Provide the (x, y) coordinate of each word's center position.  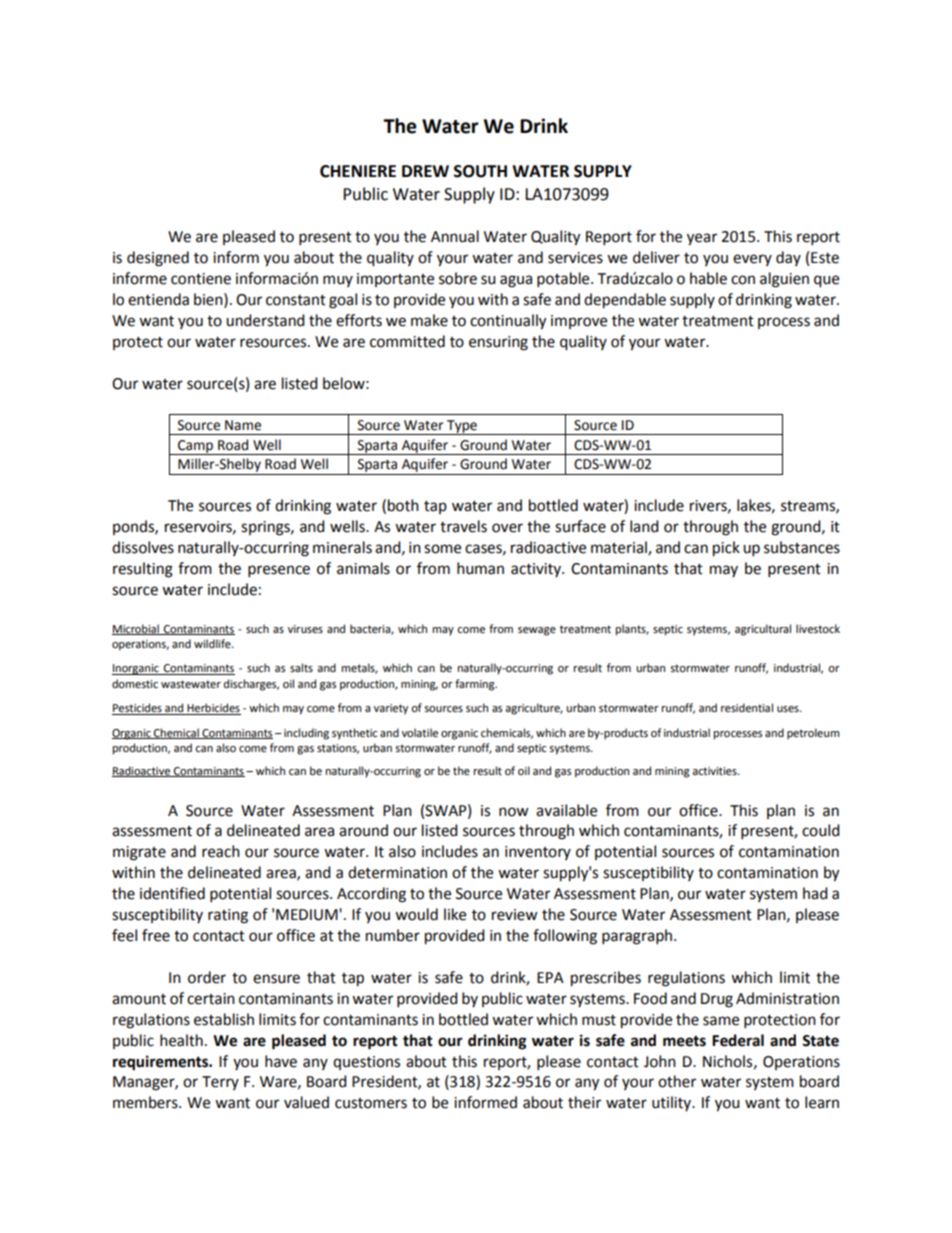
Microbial (136, 629)
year (702, 239)
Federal (738, 1040)
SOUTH (480, 171)
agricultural (763, 630)
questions (366, 1063)
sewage (537, 631)
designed (158, 259)
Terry (220, 1083)
